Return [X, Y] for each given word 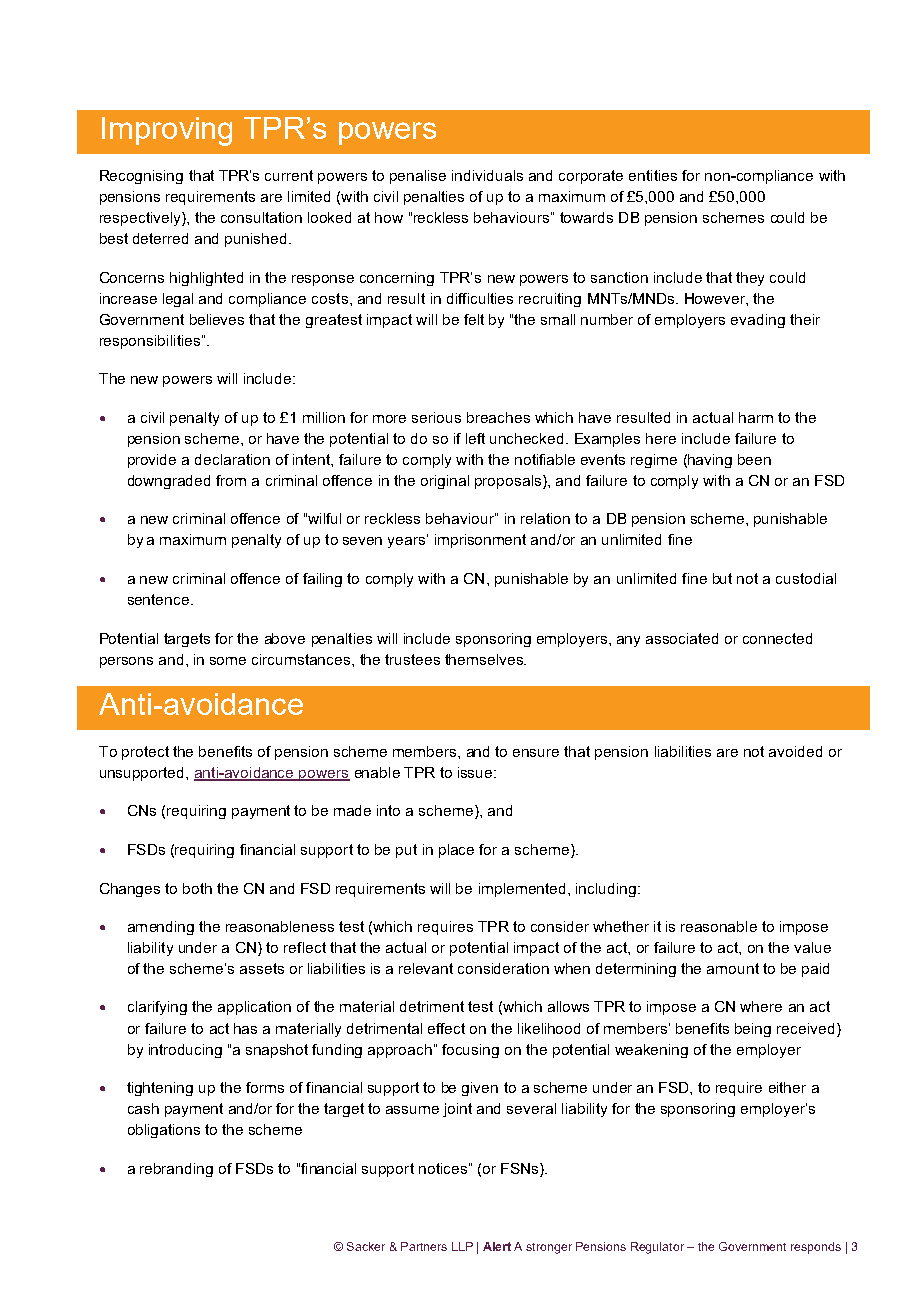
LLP [462, 1246]
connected [777, 638]
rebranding [176, 1170]
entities [653, 175]
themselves [485, 659]
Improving [167, 131]
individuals [487, 175]
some [228, 661]
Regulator [657, 1248]
